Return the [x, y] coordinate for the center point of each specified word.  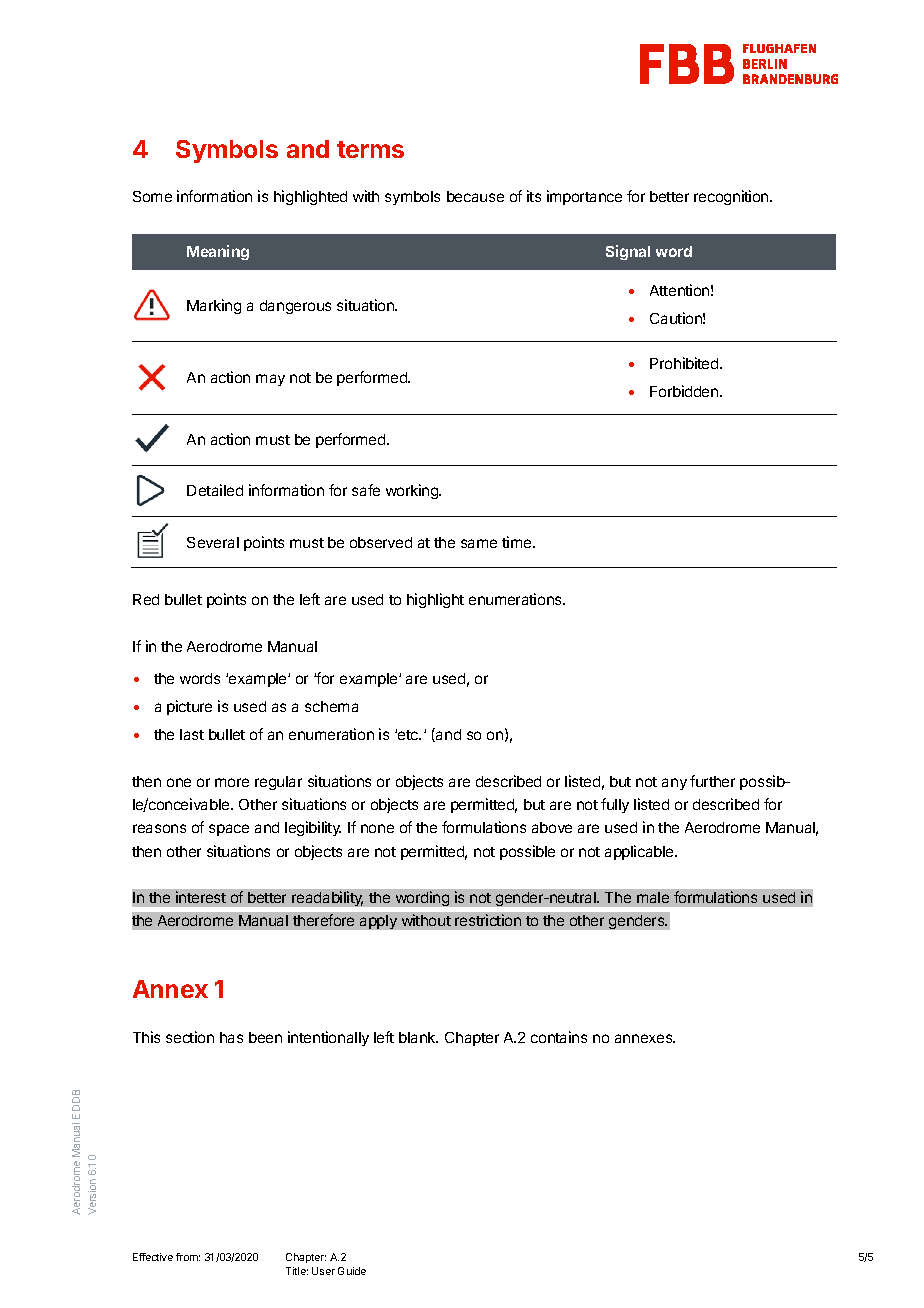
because [475, 196]
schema [331, 706]
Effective [153, 1257]
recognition [732, 197]
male [653, 897]
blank [418, 1037]
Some [152, 196]
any [674, 784]
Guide [352, 1271]
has [231, 1037]
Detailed [215, 490]
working [413, 491]
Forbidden [685, 391]
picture [189, 707]
